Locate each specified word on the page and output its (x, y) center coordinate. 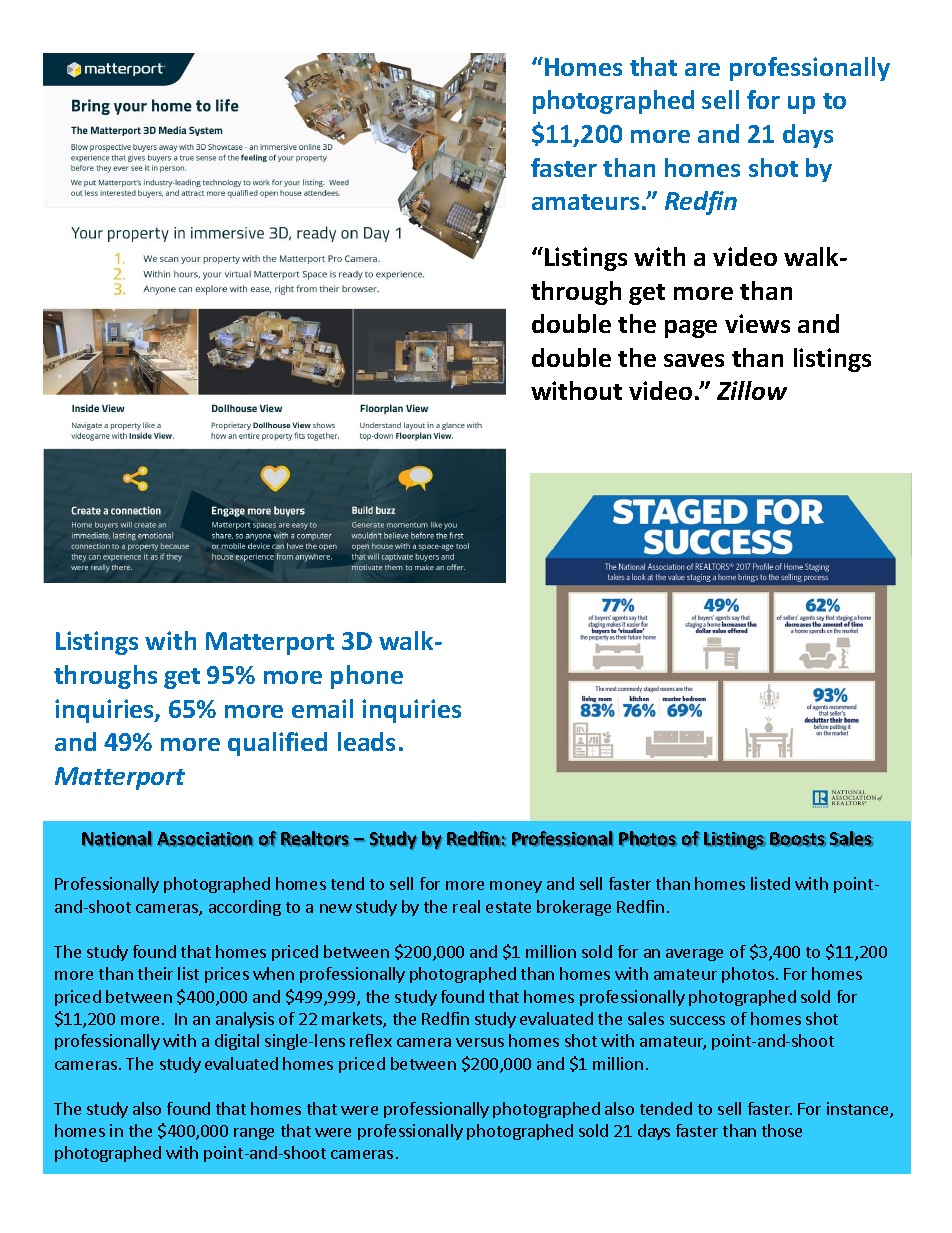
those (782, 1130)
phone (367, 677)
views (757, 323)
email (322, 708)
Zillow (752, 390)
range (254, 1134)
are (702, 69)
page (691, 329)
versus (480, 1042)
